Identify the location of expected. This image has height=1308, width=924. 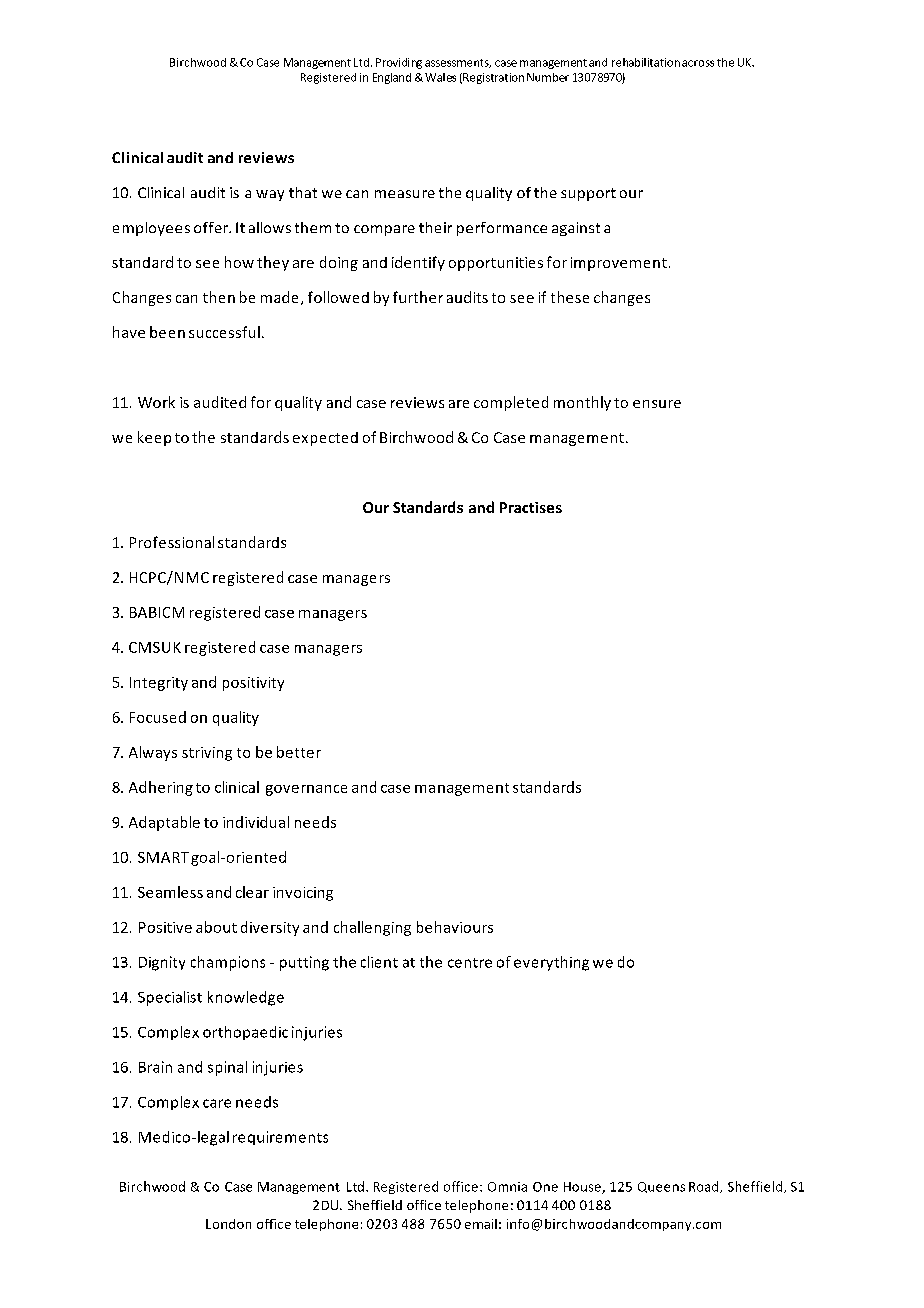
(325, 439).
